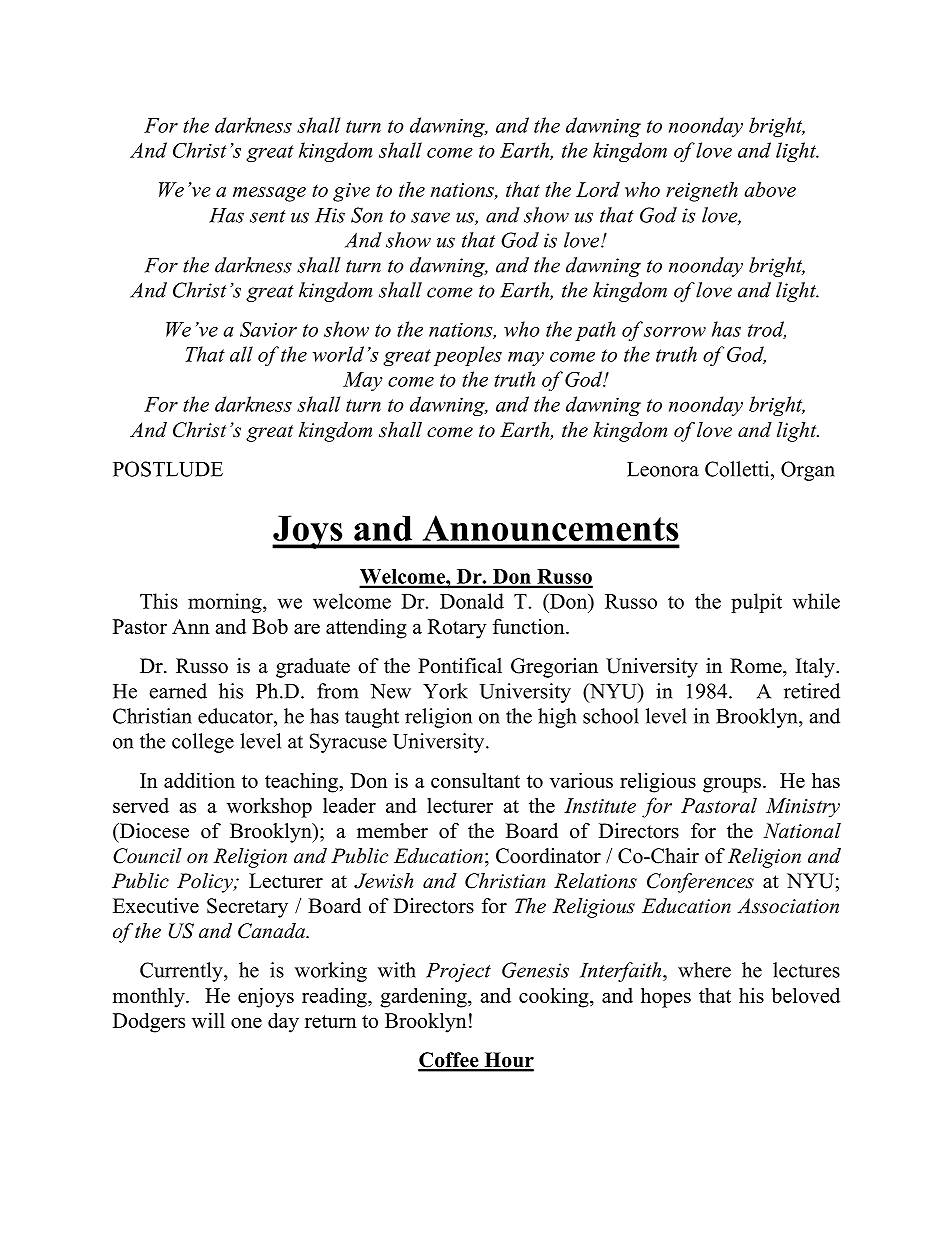 This page has height=1233, width=952. Describe the element at coordinates (808, 471) in the page. I see `Organ` at that location.
